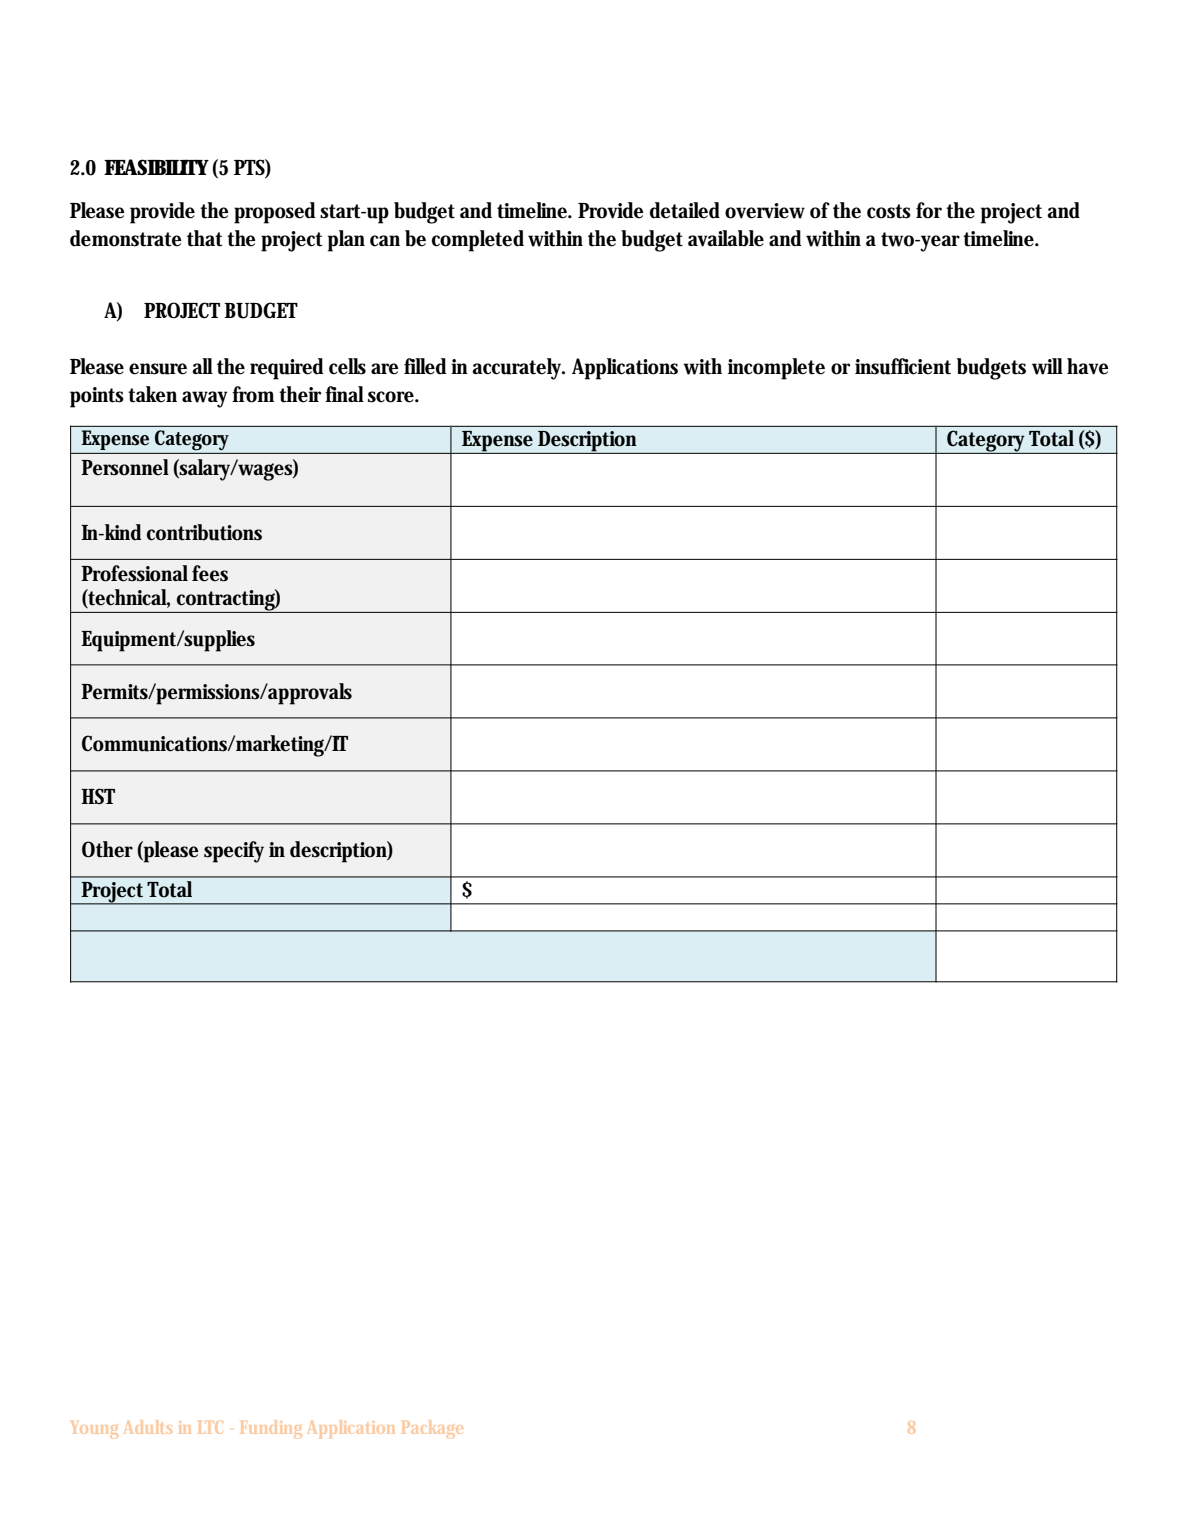  What do you see at coordinates (1047, 366) in the image?
I see `will` at bounding box center [1047, 366].
